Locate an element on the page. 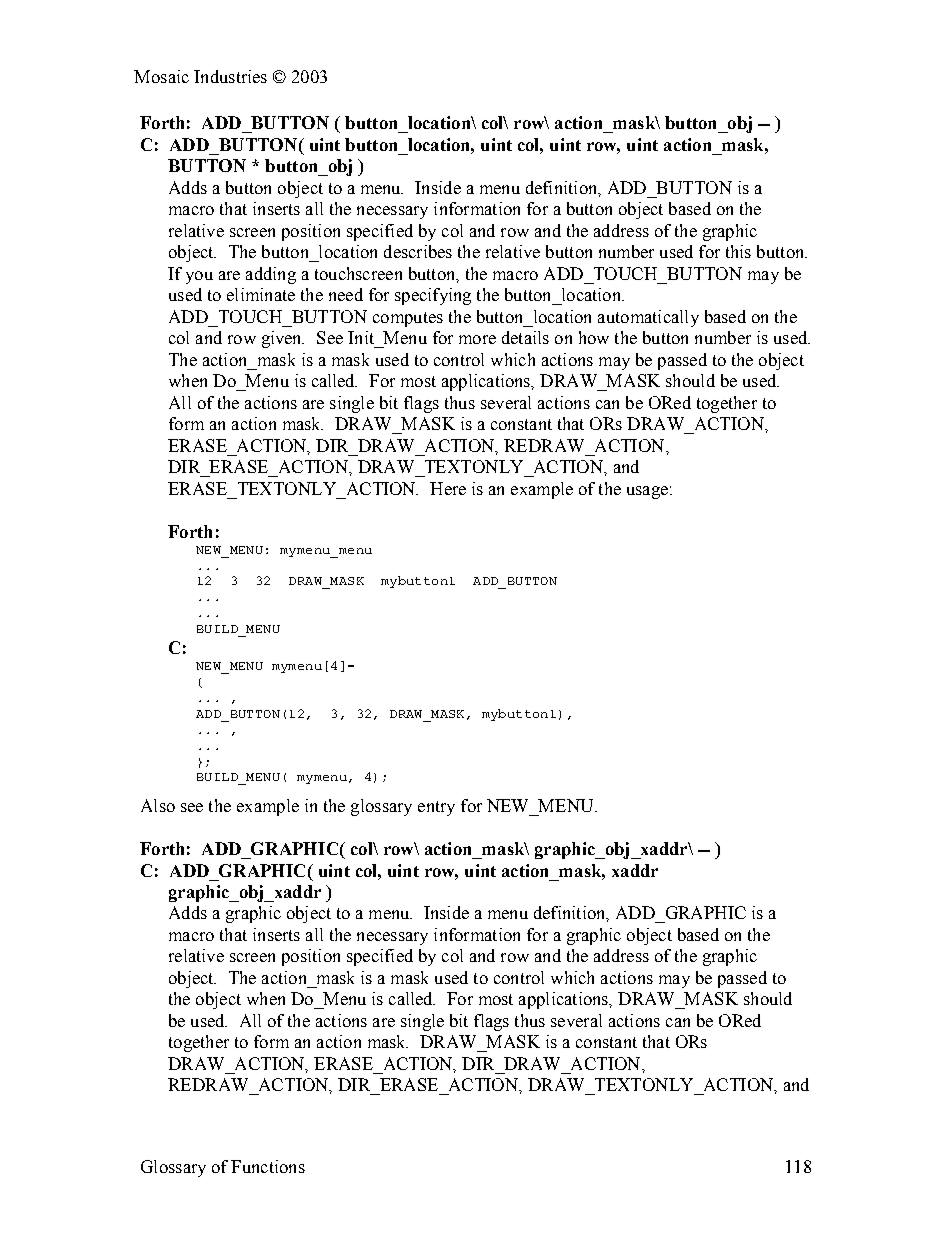  details is located at coordinates (525, 337).
